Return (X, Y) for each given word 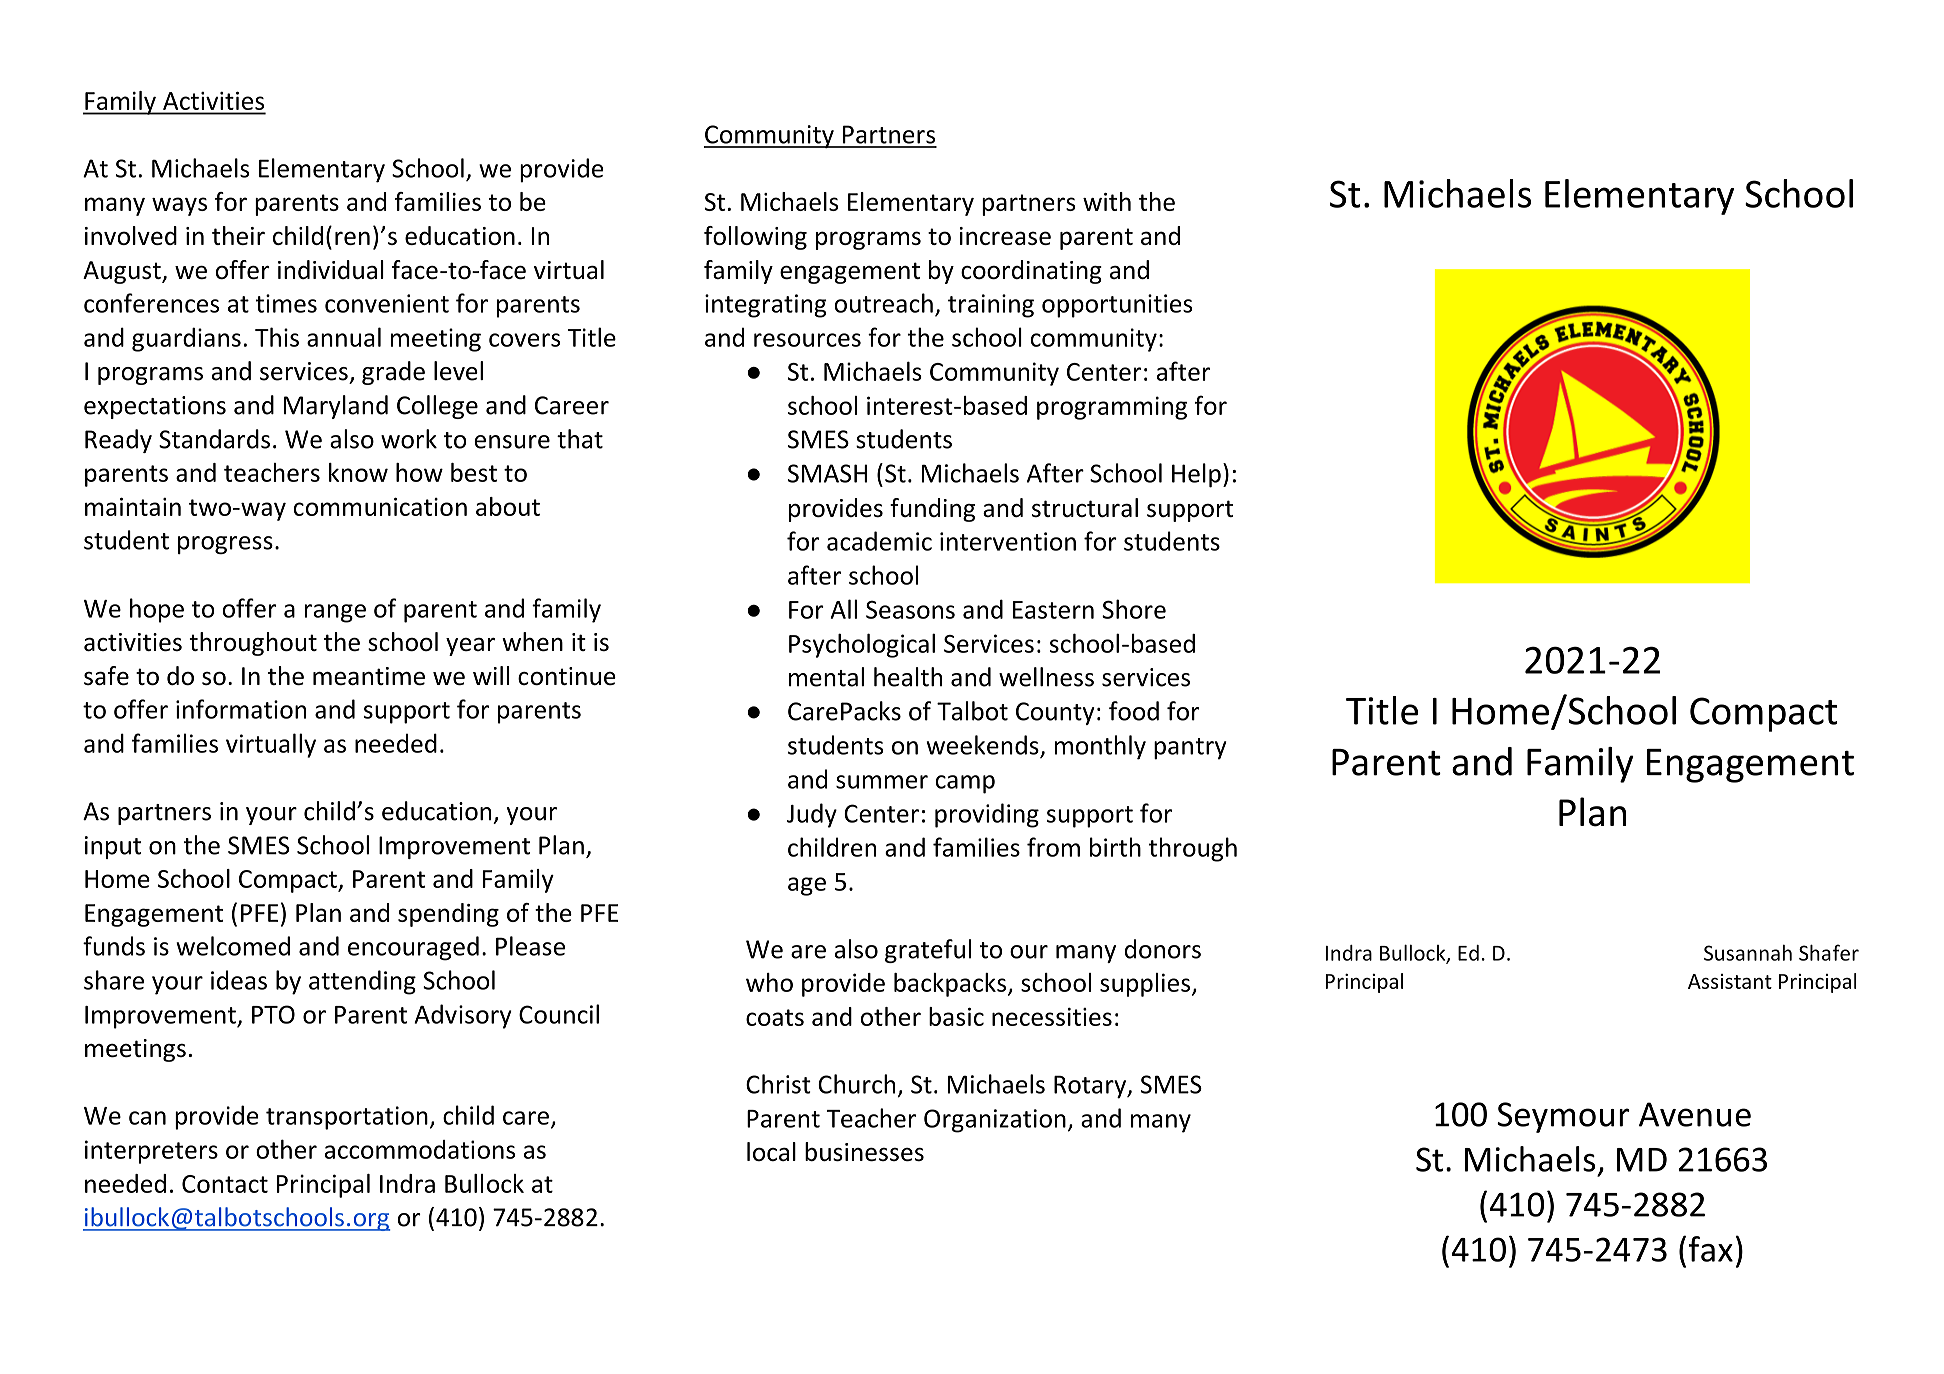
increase (1005, 236)
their (238, 235)
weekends (983, 745)
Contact (225, 1184)
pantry (1190, 749)
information (241, 709)
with (1107, 201)
